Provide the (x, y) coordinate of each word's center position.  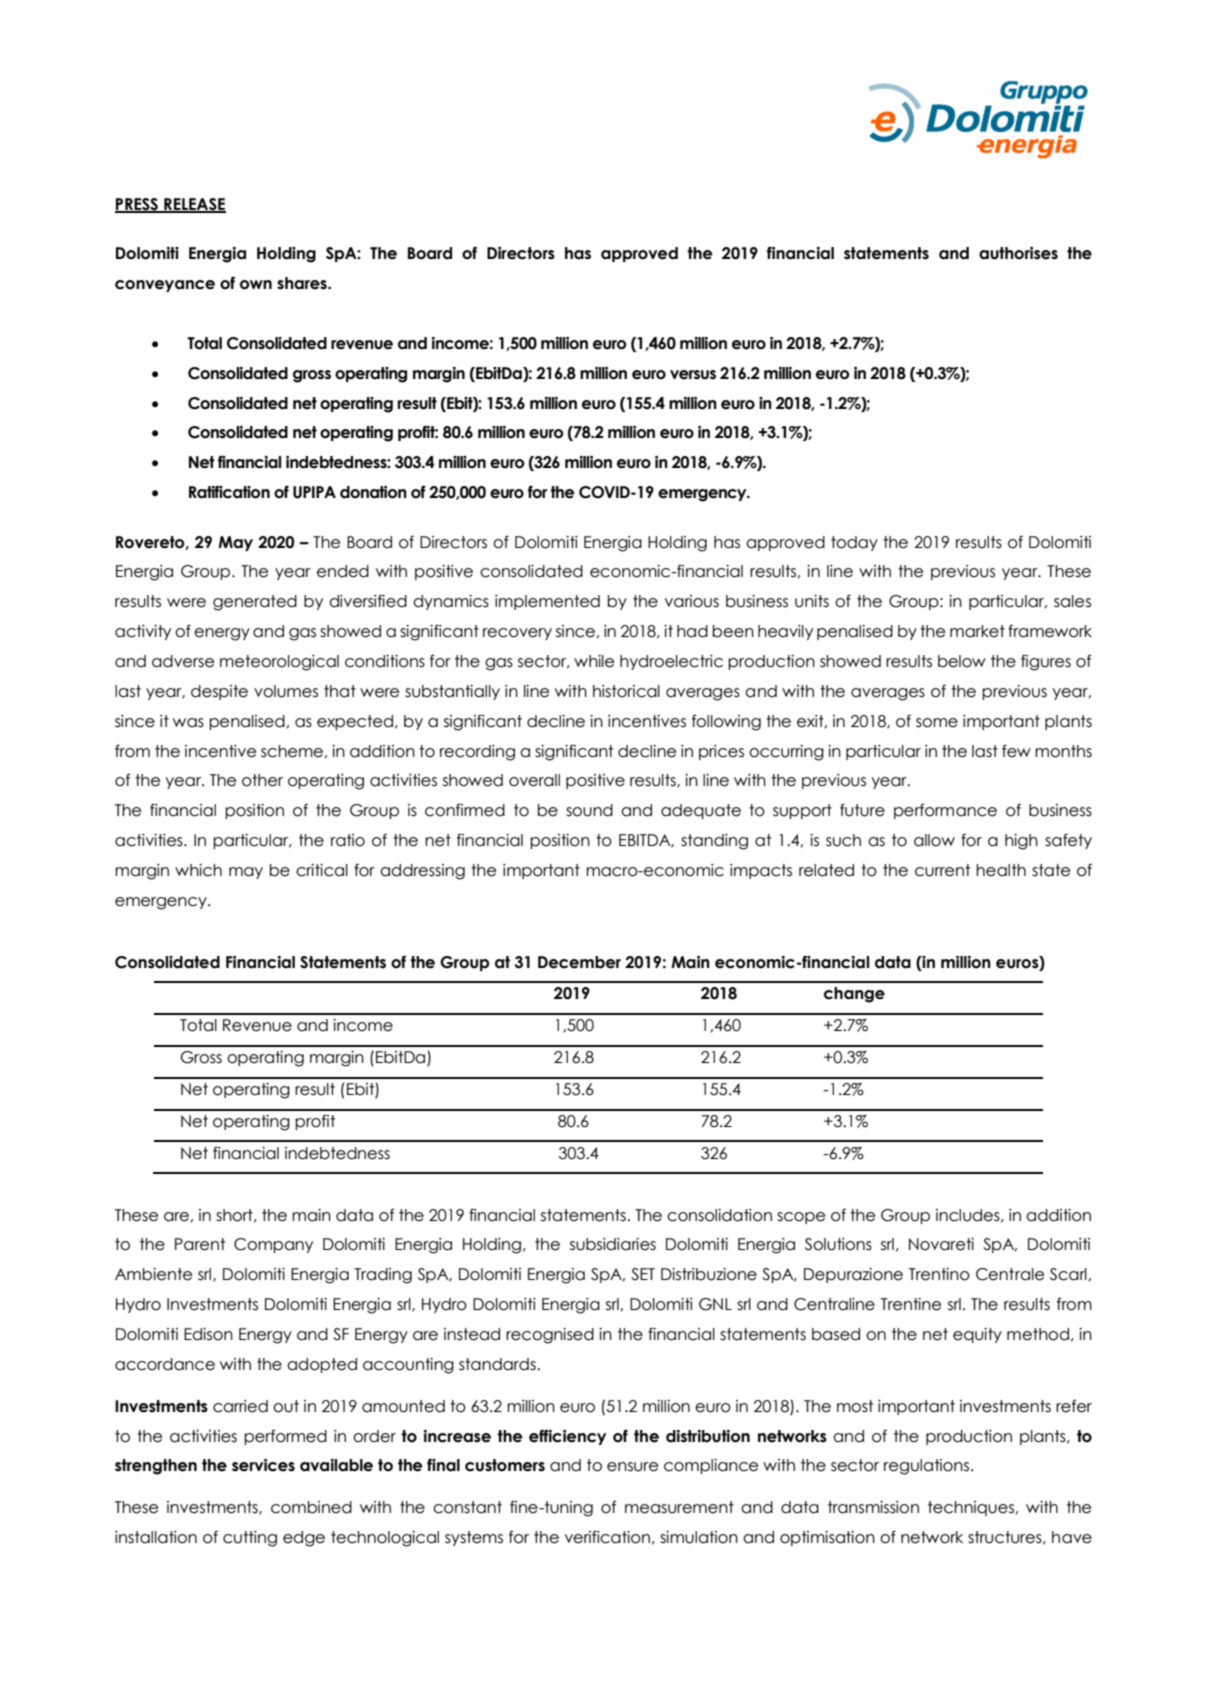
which (198, 870)
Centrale (1010, 1274)
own (256, 285)
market (977, 631)
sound (589, 810)
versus (693, 375)
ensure (632, 1467)
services (263, 1465)
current (942, 870)
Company (273, 1245)
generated (255, 603)
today (854, 543)
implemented (547, 602)
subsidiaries (613, 1244)
